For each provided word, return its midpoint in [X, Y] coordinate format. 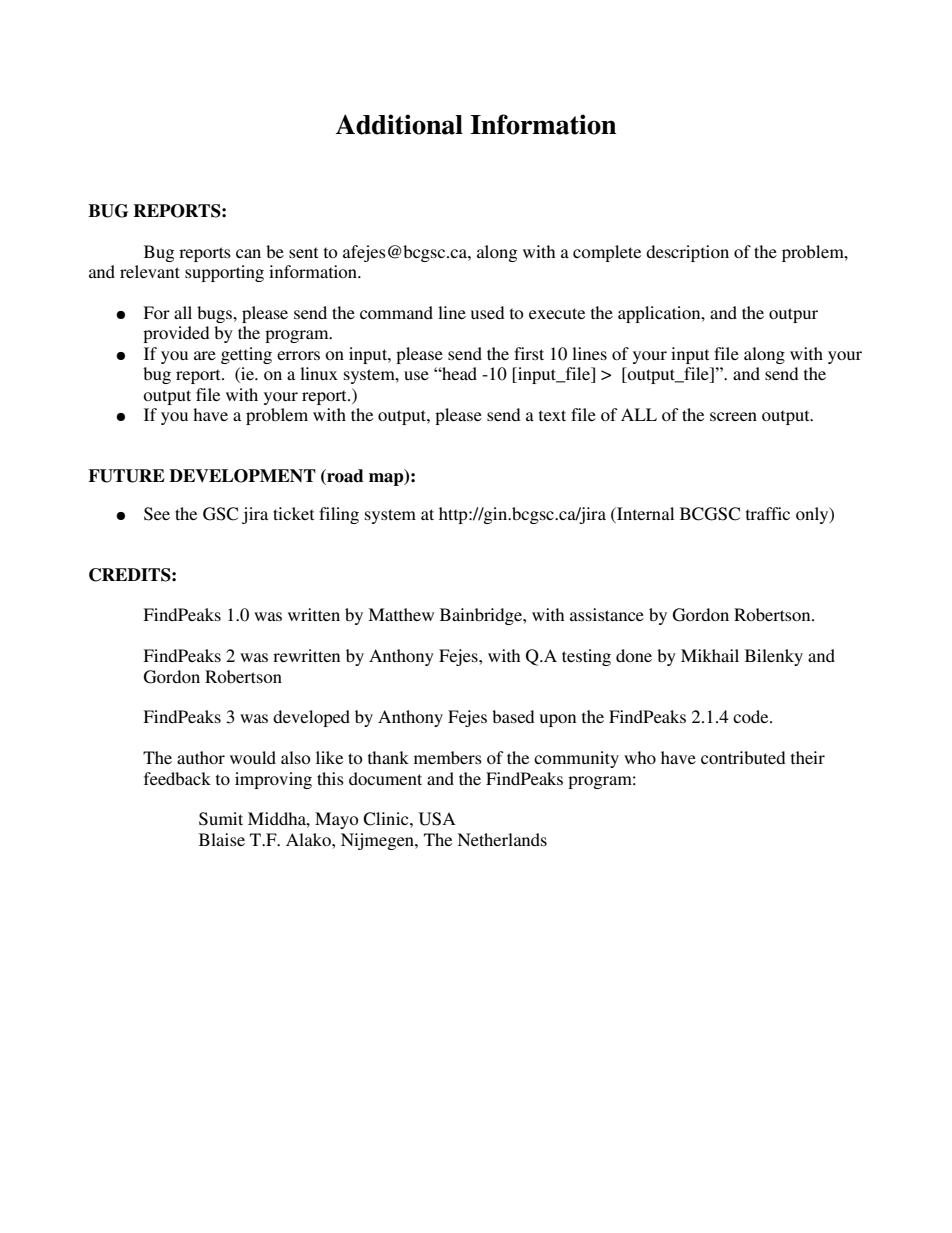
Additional [399, 124]
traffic [768, 513]
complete [607, 253]
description [687, 253]
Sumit [221, 819]
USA [437, 819]
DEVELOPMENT [242, 476]
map [387, 479]
